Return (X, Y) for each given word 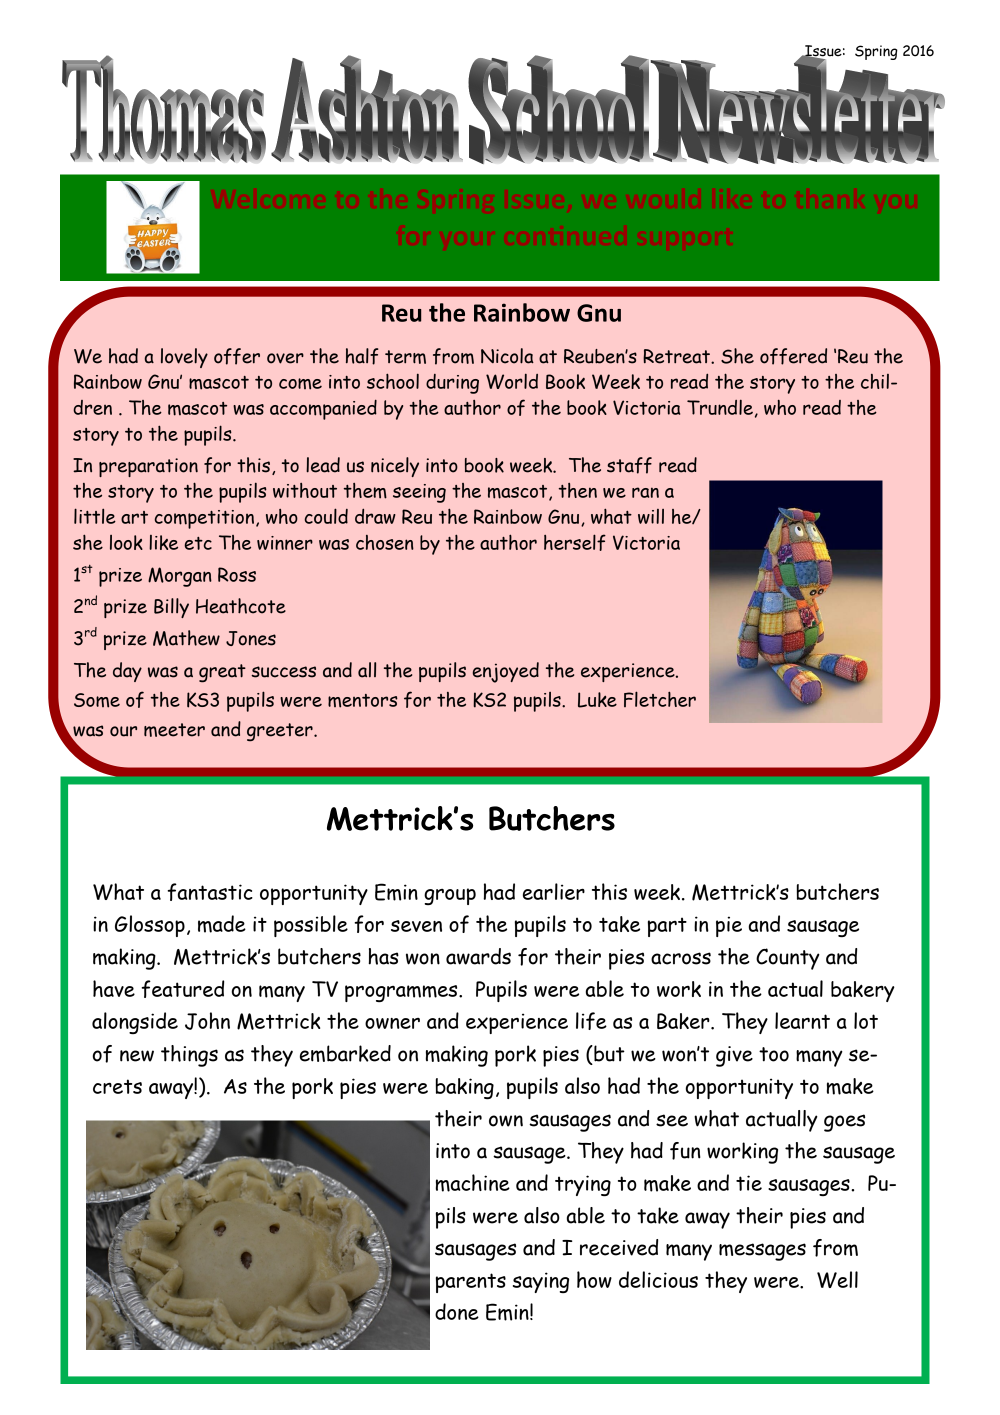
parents (471, 1283)
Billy (171, 608)
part (667, 927)
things (189, 1056)
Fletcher (660, 699)
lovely (184, 358)
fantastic (210, 892)
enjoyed (506, 672)
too (774, 1054)
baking (465, 1088)
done (457, 1311)
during (452, 384)
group (450, 896)
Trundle (720, 407)
